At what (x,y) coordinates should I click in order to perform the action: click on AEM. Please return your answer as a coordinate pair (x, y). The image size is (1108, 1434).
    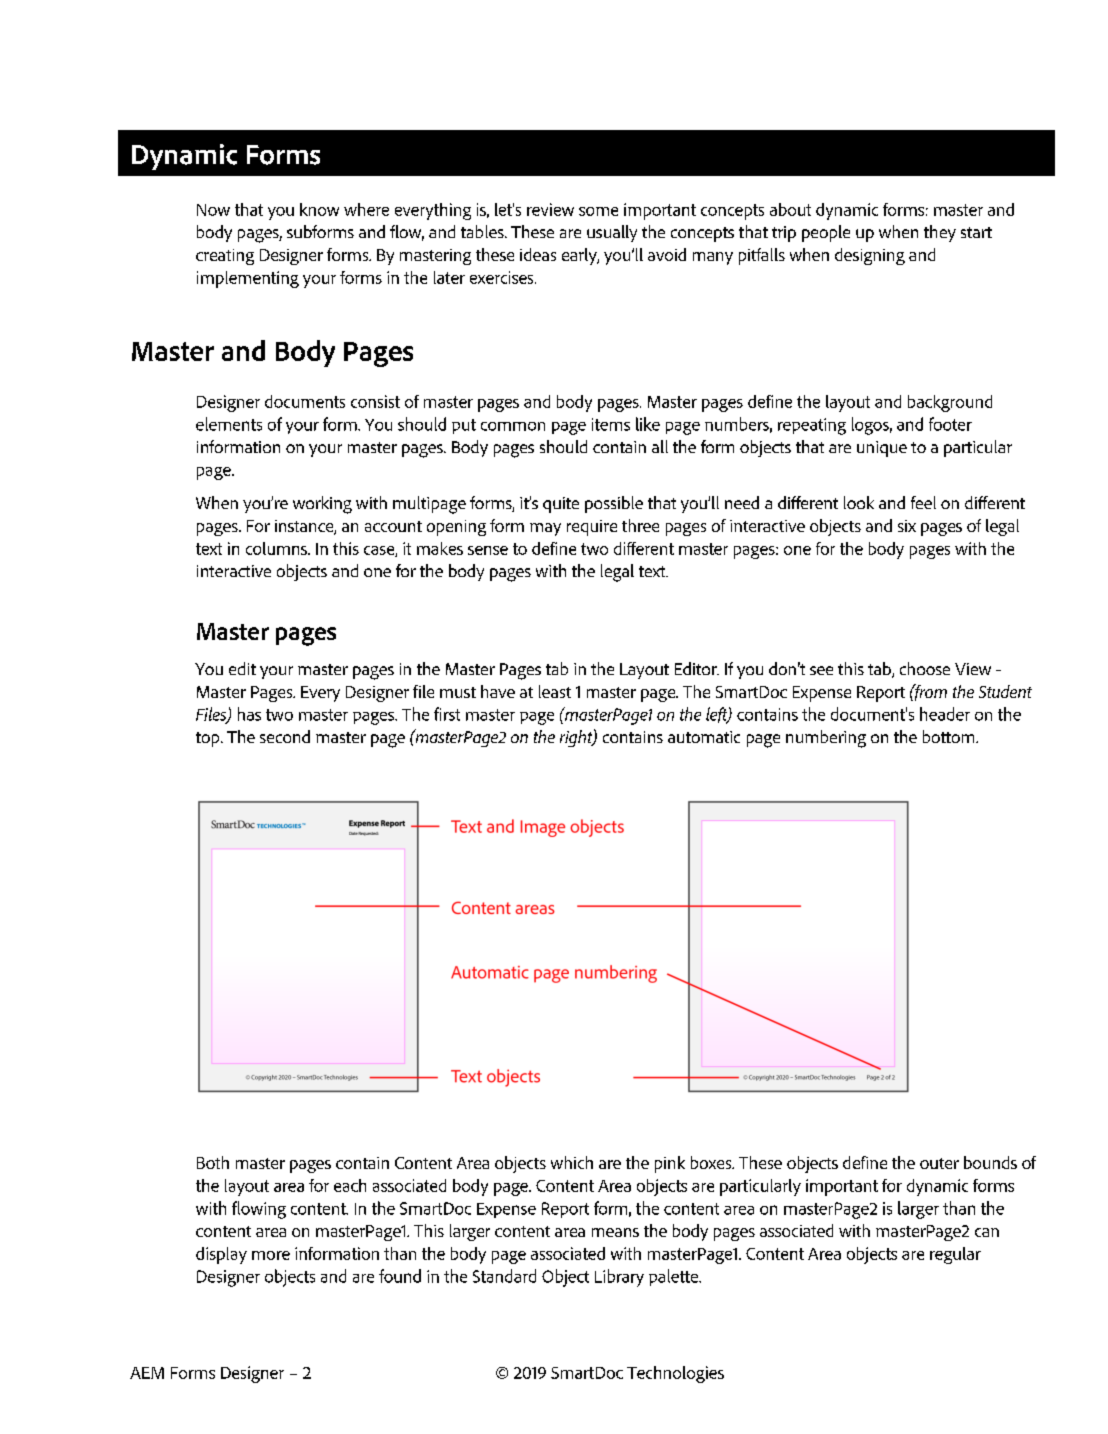
    Looking at the image, I should click on (147, 1373).
